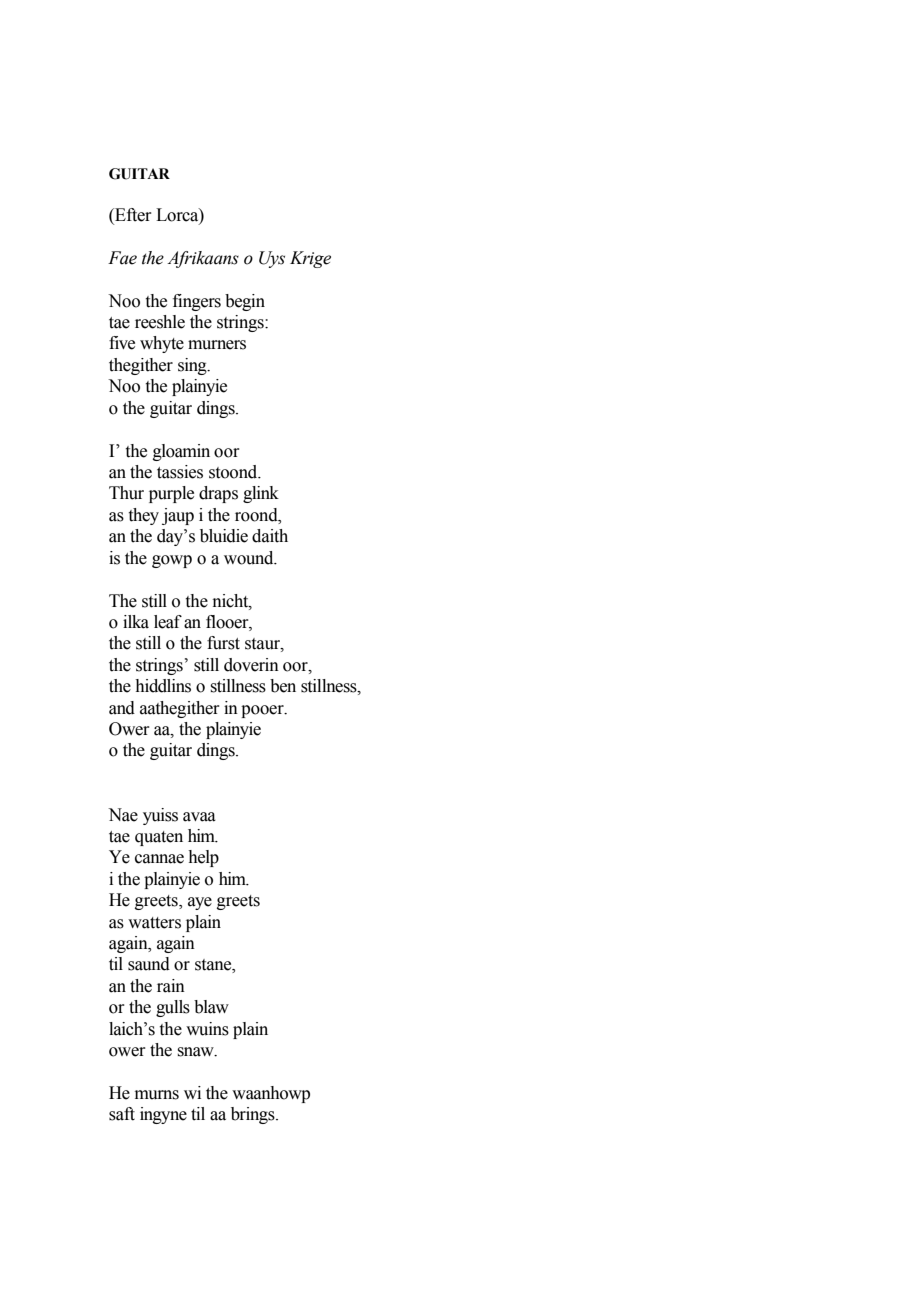  What do you see at coordinates (203, 259) in the screenshot?
I see `Afrikaans` at bounding box center [203, 259].
